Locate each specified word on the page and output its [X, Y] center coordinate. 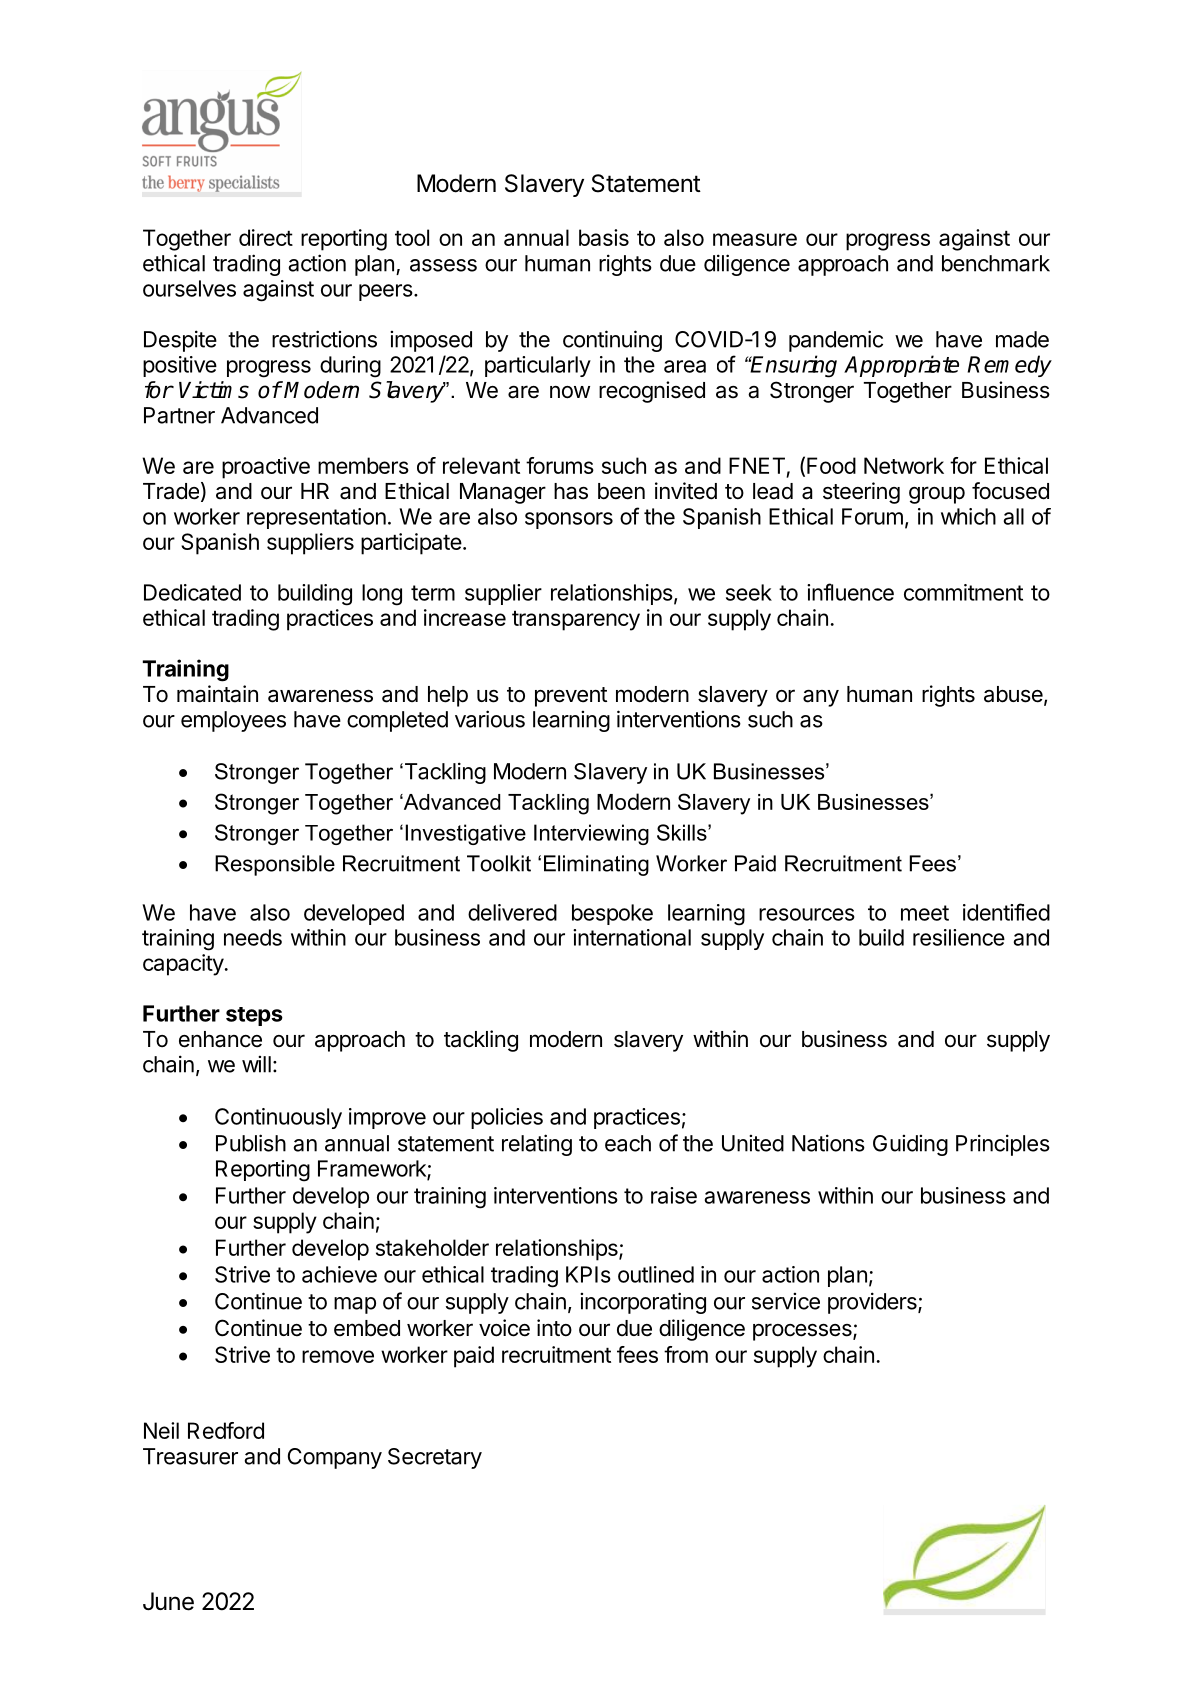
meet [925, 913]
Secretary [435, 1458]
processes [803, 1332]
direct [266, 237]
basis [604, 237]
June [168, 1601]
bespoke [612, 914]
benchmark [996, 263]
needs [253, 937]
